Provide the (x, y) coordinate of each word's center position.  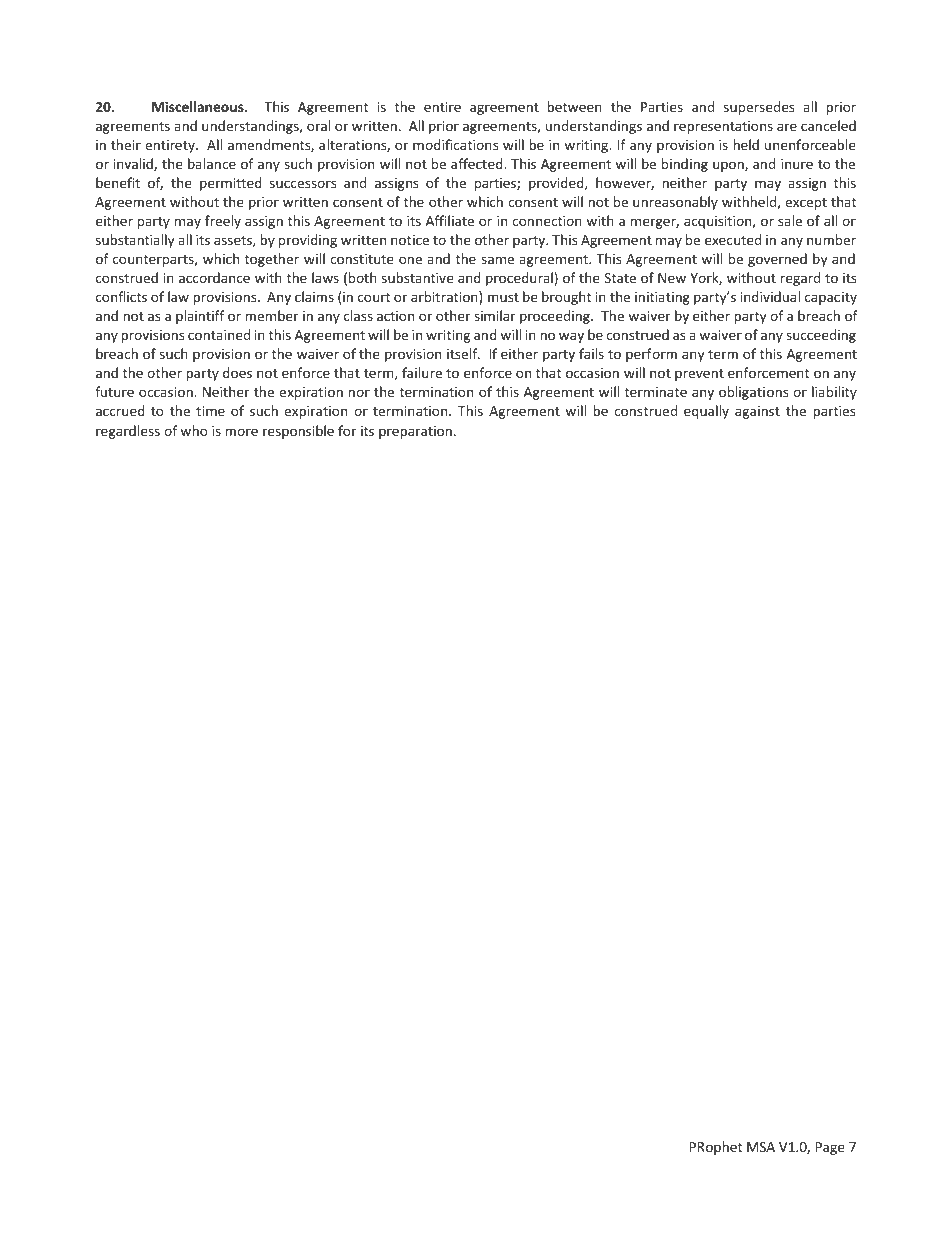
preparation (415, 432)
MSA (761, 1147)
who (194, 430)
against (757, 412)
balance (212, 163)
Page (830, 1148)
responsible (298, 432)
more (241, 432)
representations (723, 127)
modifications (455, 144)
